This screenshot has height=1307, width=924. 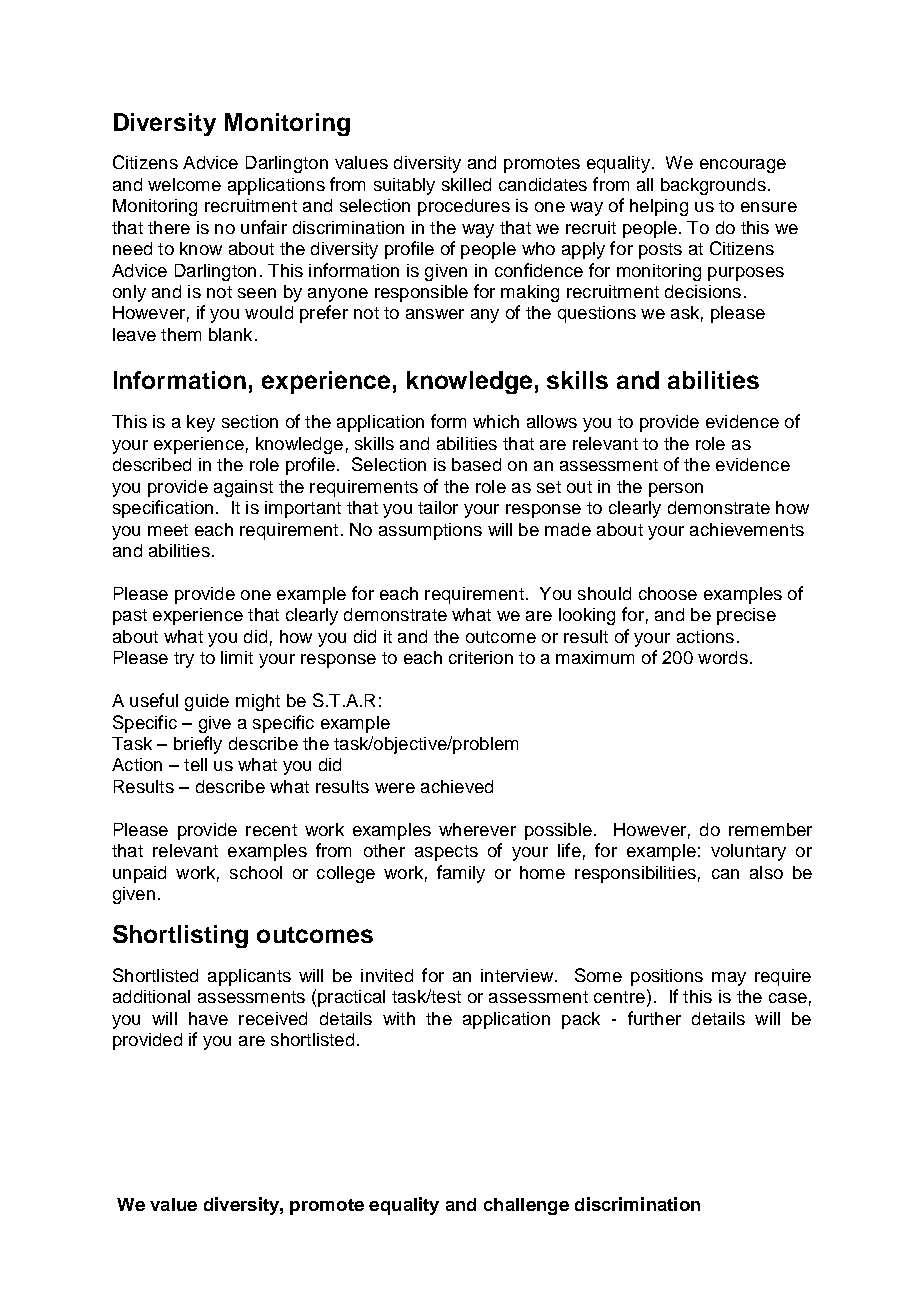 What do you see at coordinates (207, 702) in the screenshot?
I see `guide` at bounding box center [207, 702].
